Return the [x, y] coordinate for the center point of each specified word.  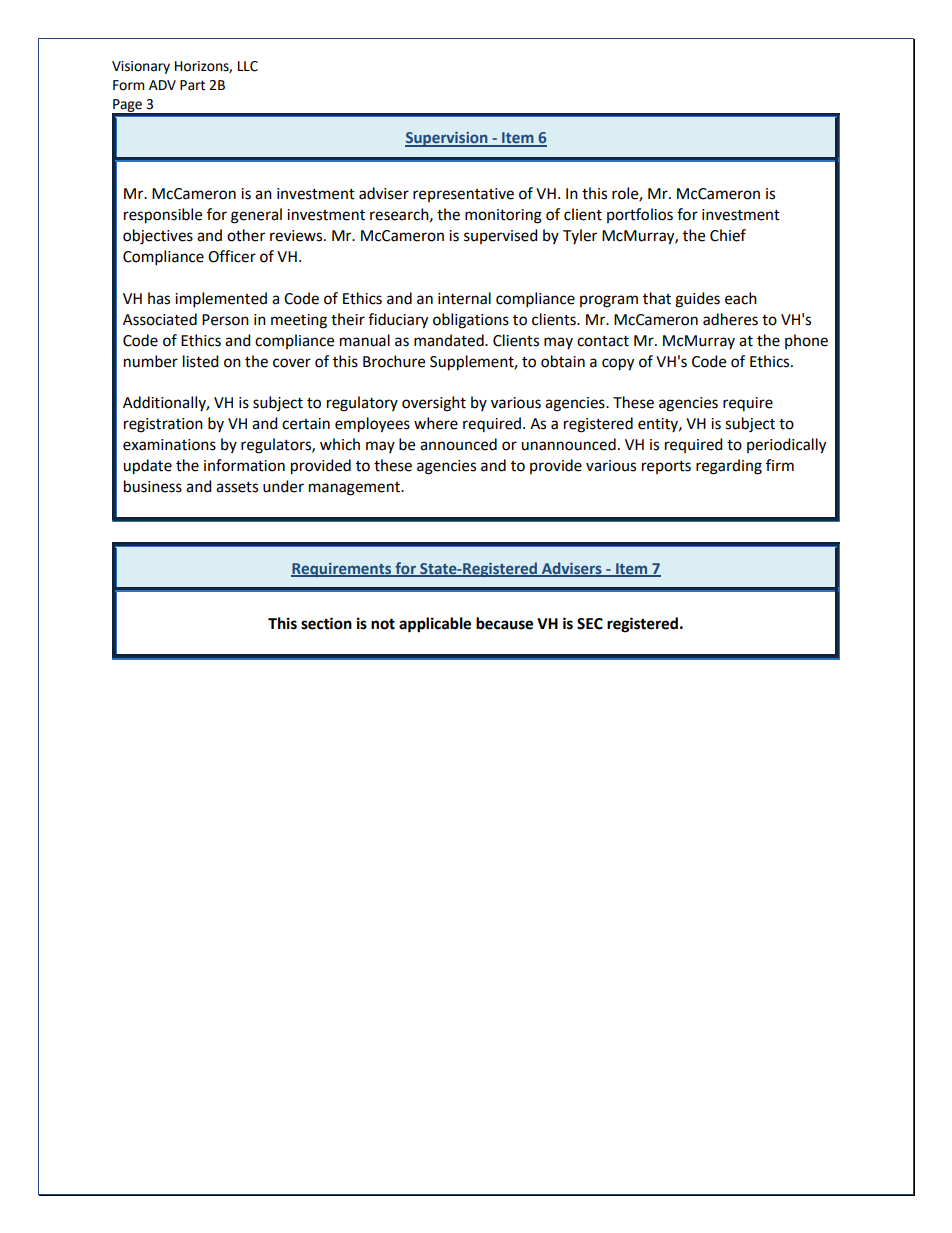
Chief [728, 235]
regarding [729, 467]
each [741, 298]
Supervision [447, 139]
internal [464, 298]
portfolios [640, 215]
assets [237, 487]
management [355, 489]
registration [163, 425]
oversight [434, 404]
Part [192, 85]
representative [463, 195]
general [256, 216]
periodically [786, 446]
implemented [221, 300]
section [326, 623]
